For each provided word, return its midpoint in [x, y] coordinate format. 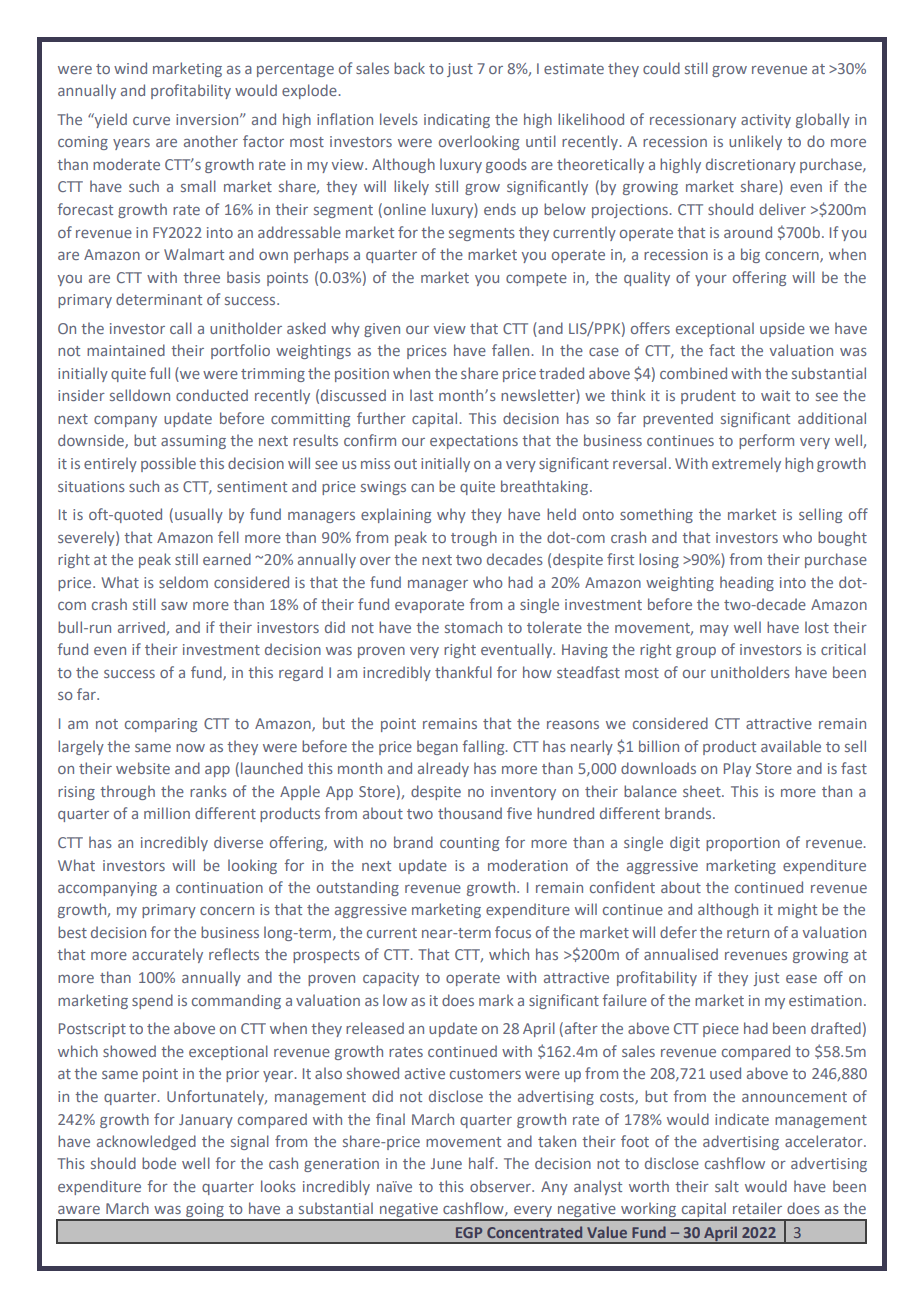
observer [501, 1186]
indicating [457, 120]
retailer [757, 1208]
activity [766, 121]
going [205, 1211]
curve [151, 121]
